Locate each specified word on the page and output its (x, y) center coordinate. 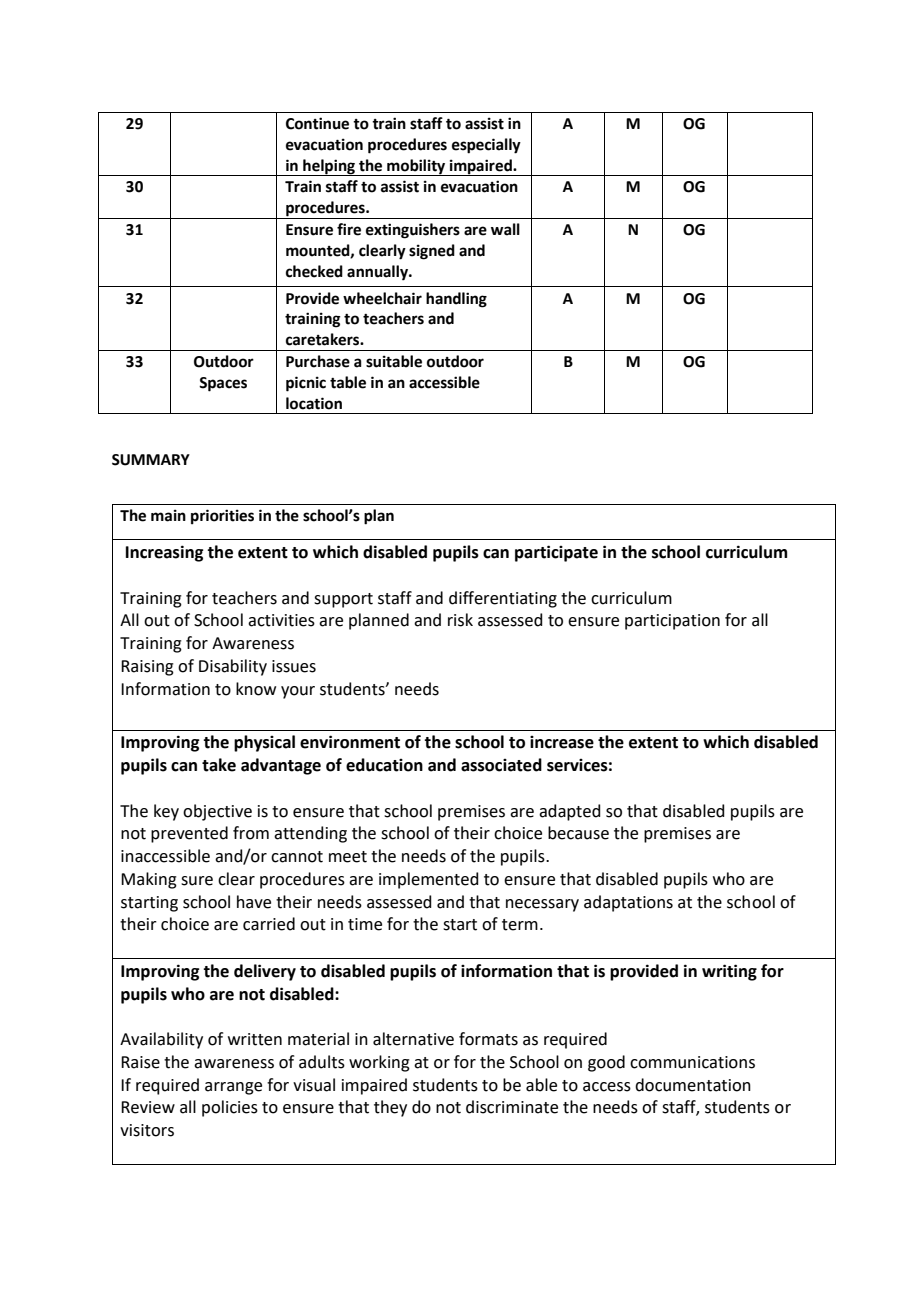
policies (230, 1108)
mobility (416, 167)
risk (460, 620)
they (390, 1108)
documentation (693, 1085)
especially (486, 146)
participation (672, 622)
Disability (233, 667)
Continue (317, 123)
